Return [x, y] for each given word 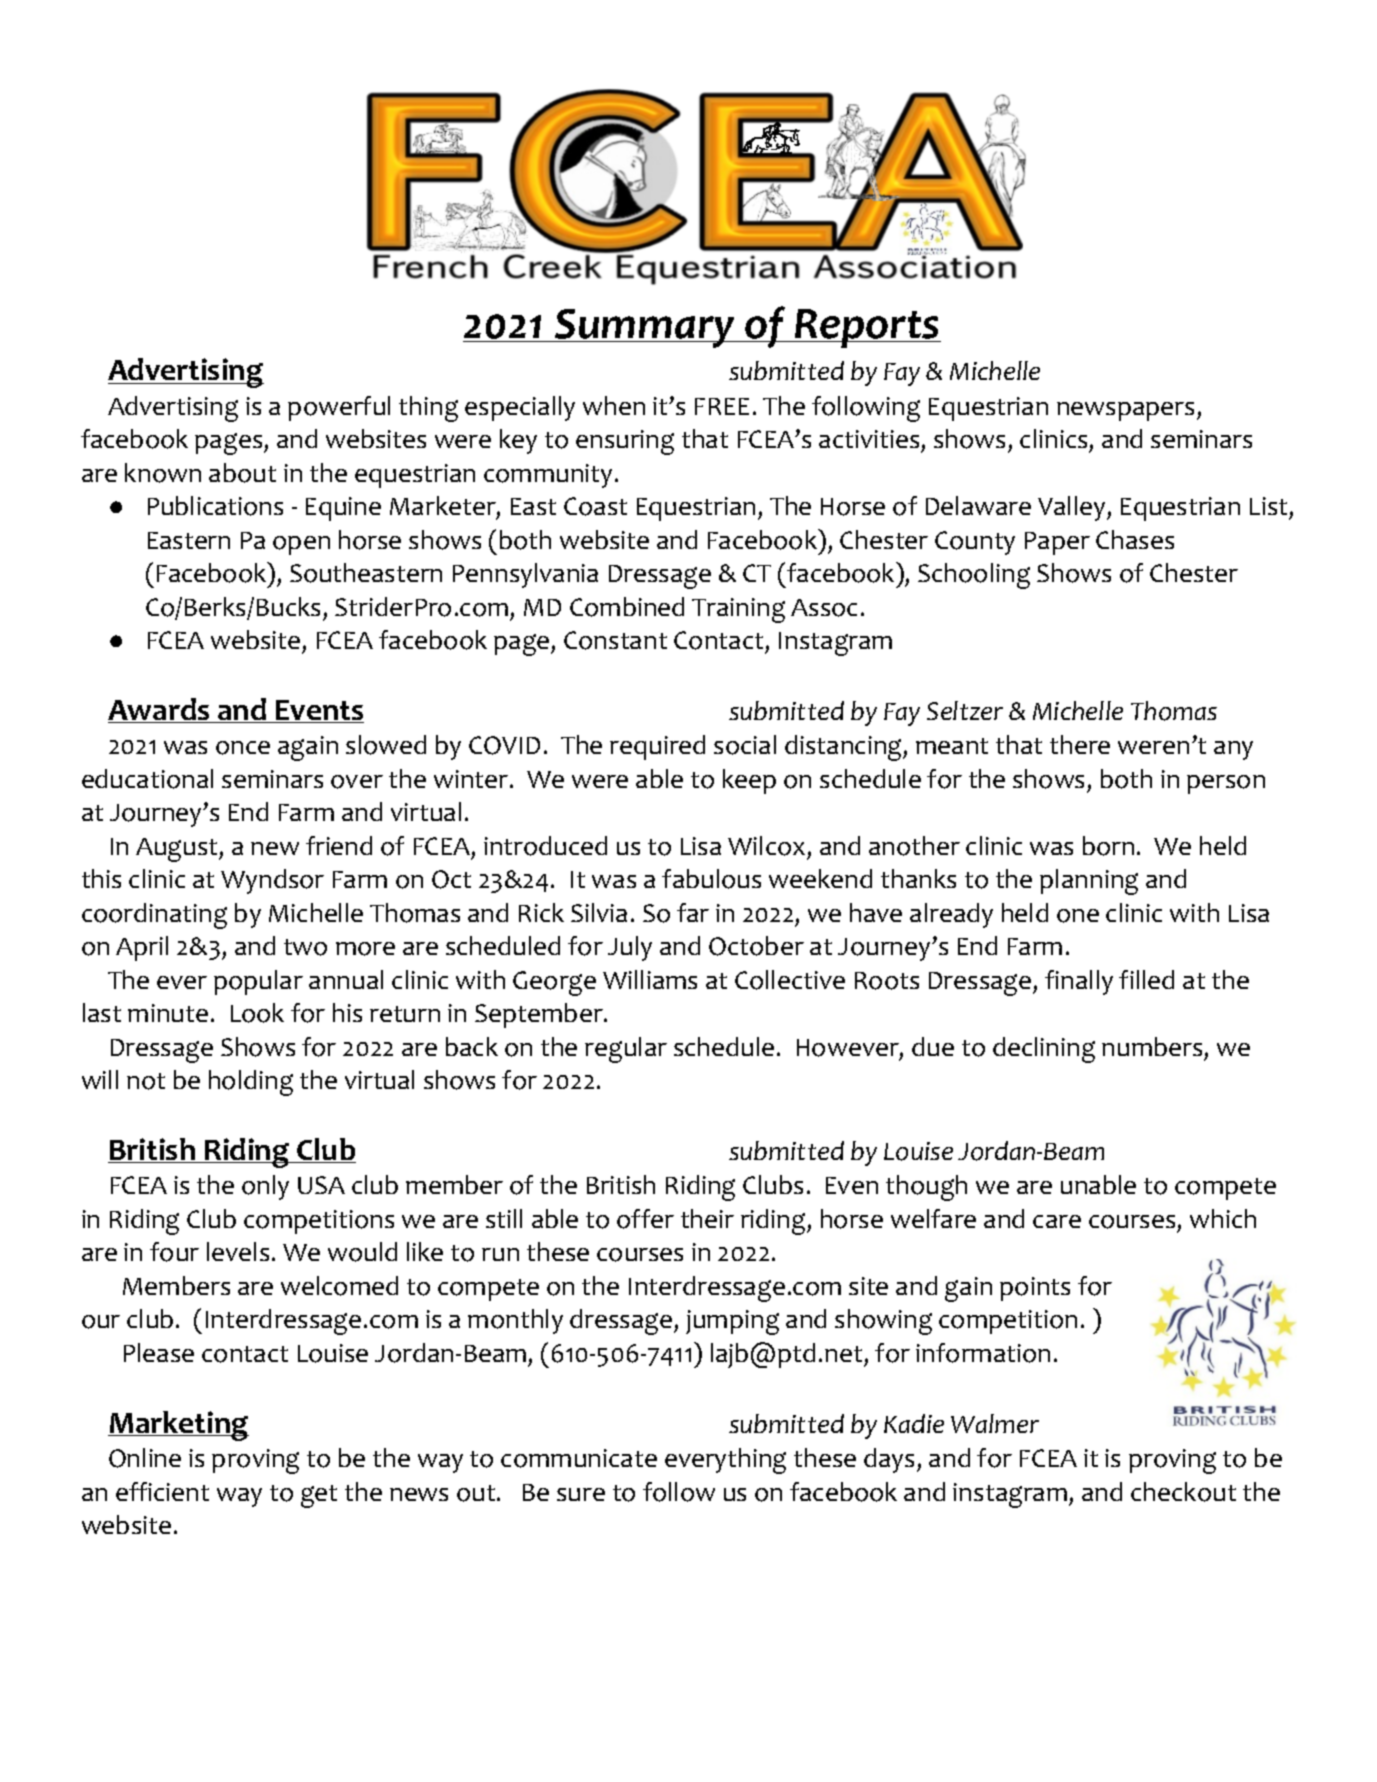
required [657, 747]
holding [251, 1083]
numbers [1152, 1046]
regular [626, 1050]
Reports [867, 328]
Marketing [178, 1426]
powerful [339, 408]
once [243, 748]
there [1080, 744]
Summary [644, 328]
